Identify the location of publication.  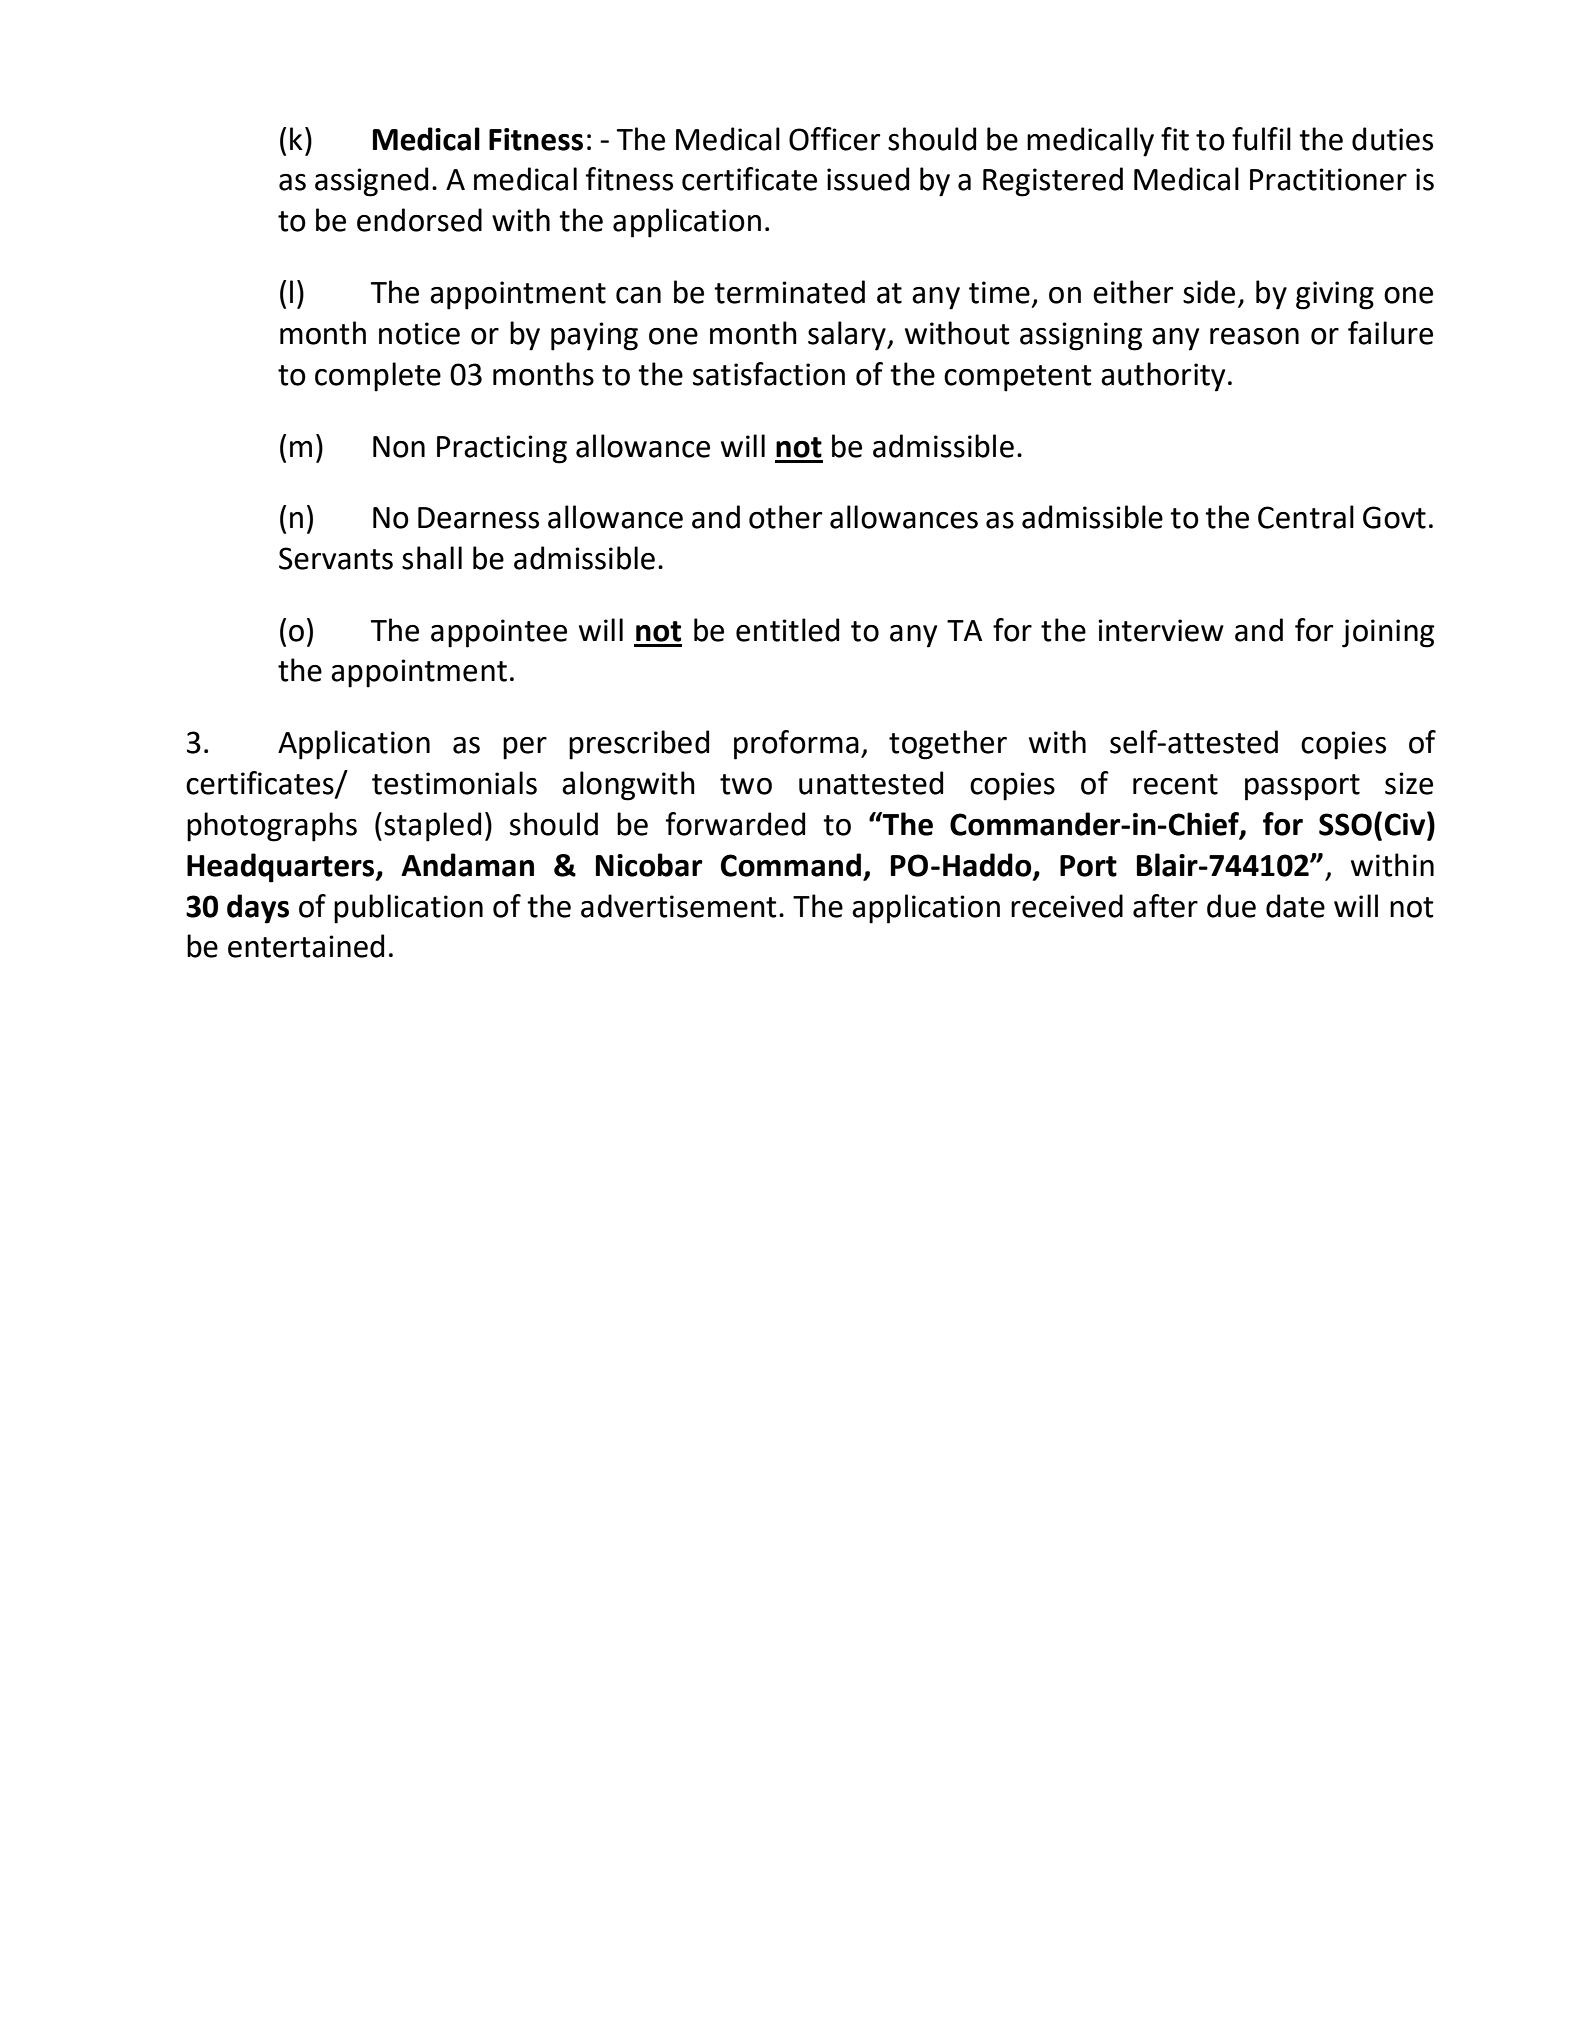
(408, 909).
